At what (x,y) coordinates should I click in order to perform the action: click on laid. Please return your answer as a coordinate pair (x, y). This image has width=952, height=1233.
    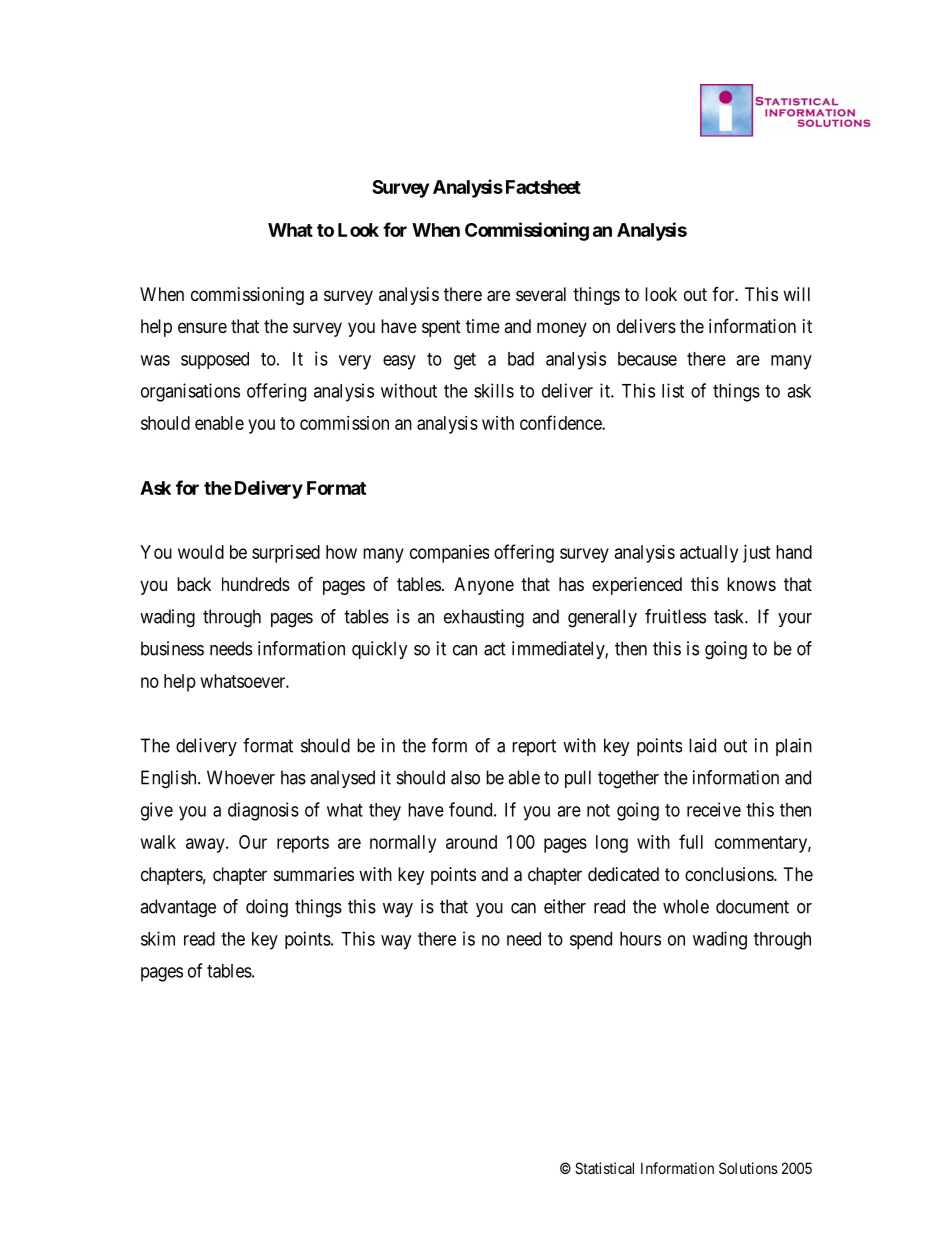
    Looking at the image, I should click on (702, 745).
